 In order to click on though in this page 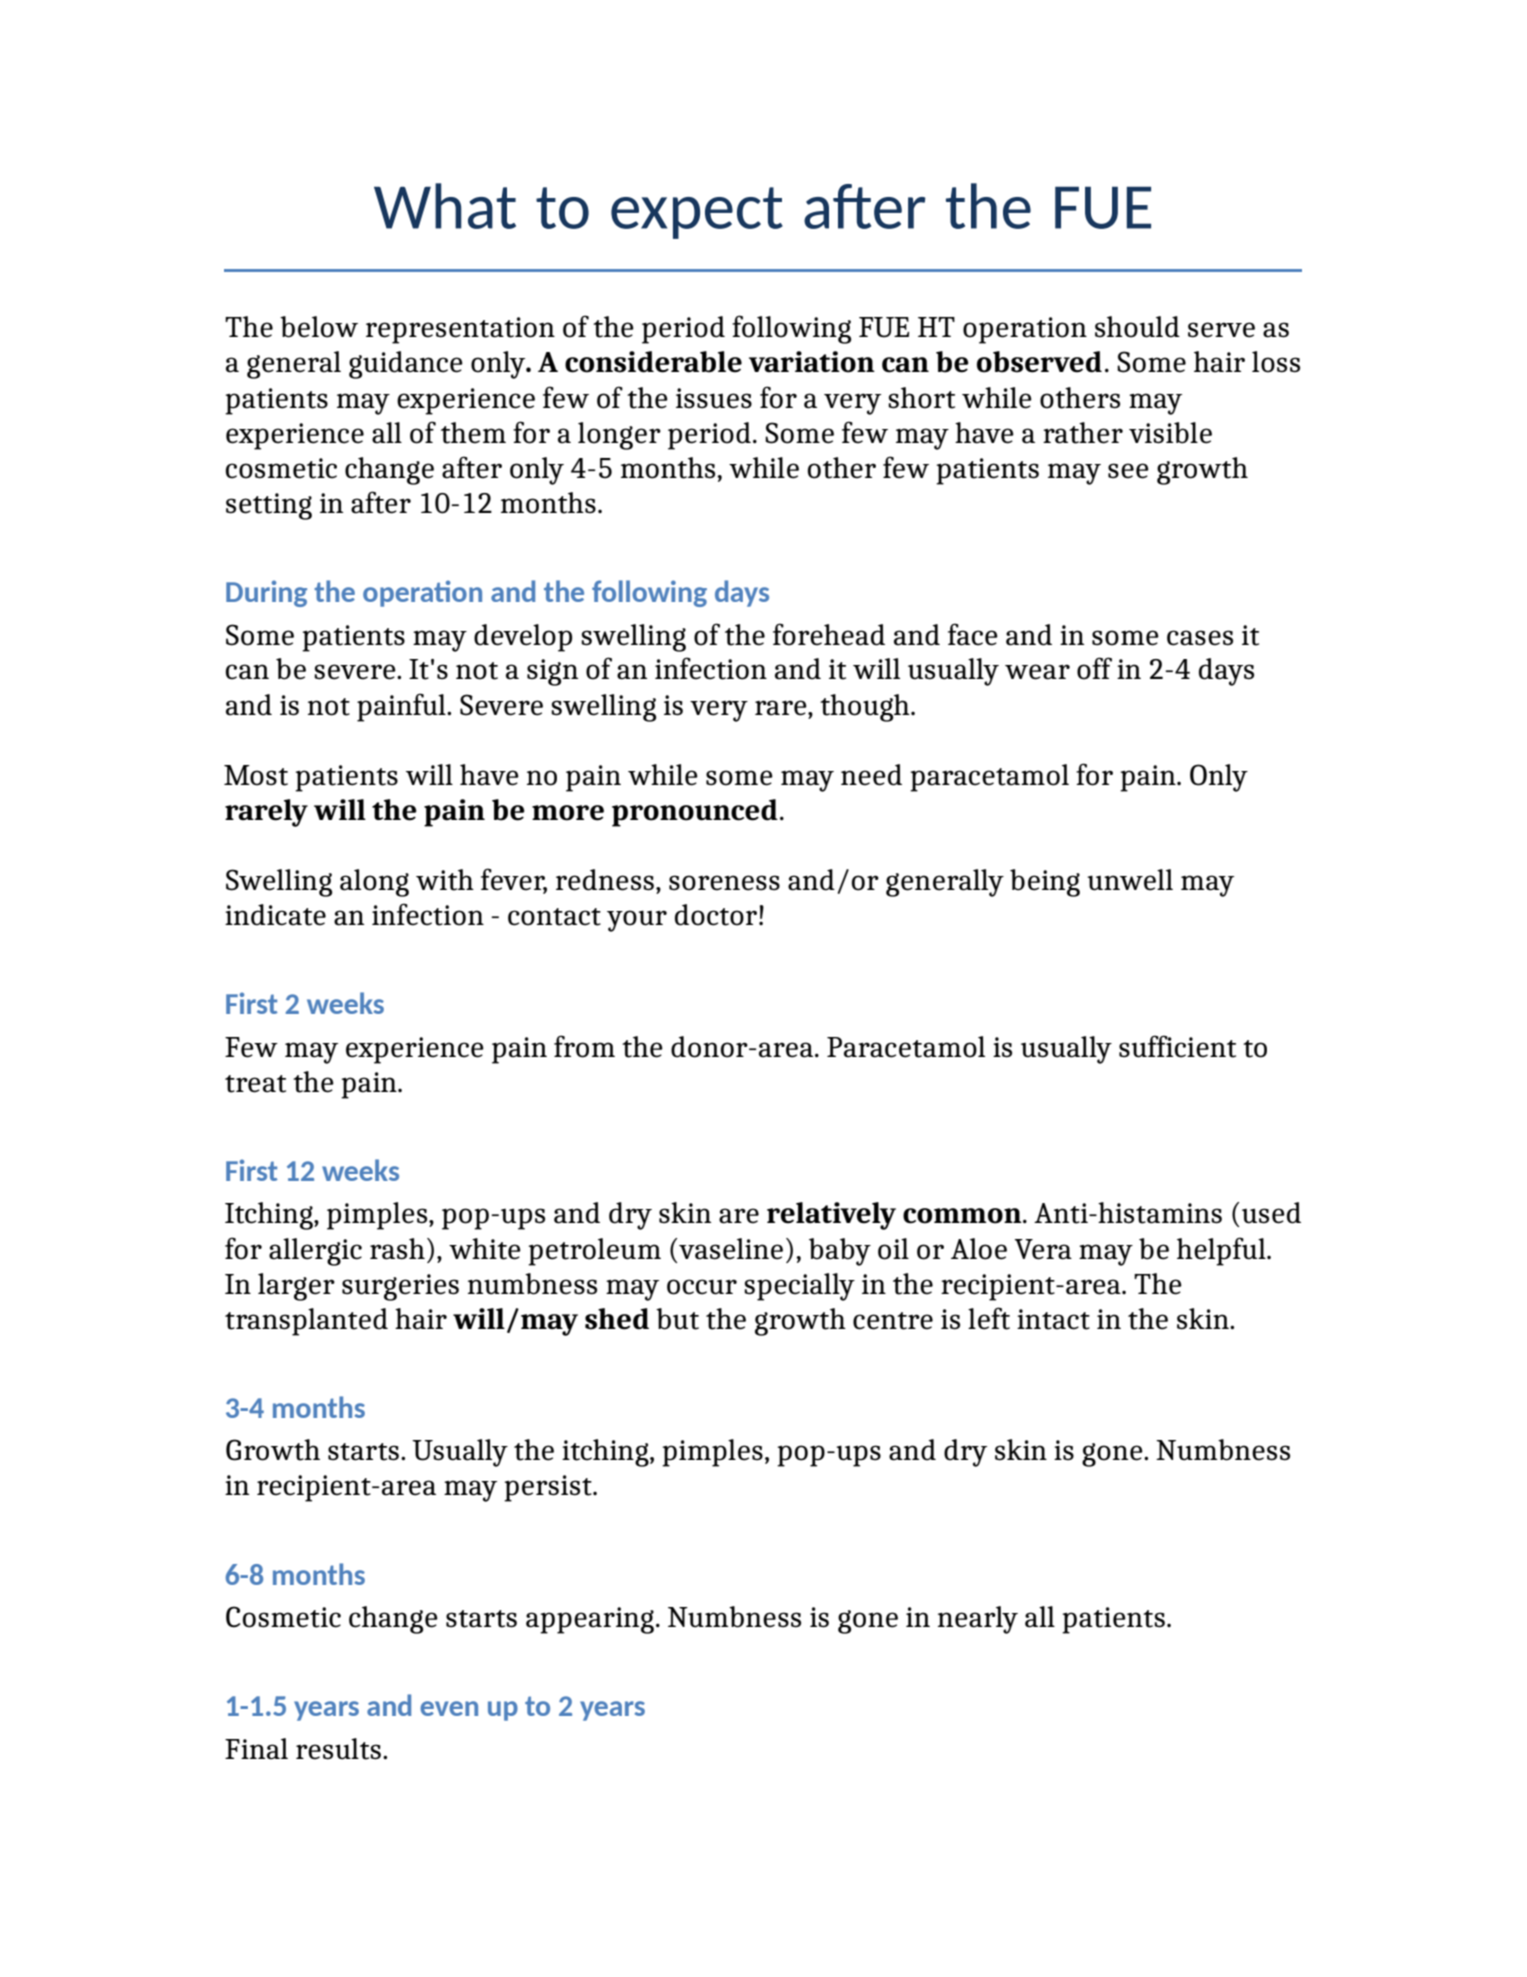, I will do `click(866, 708)`.
